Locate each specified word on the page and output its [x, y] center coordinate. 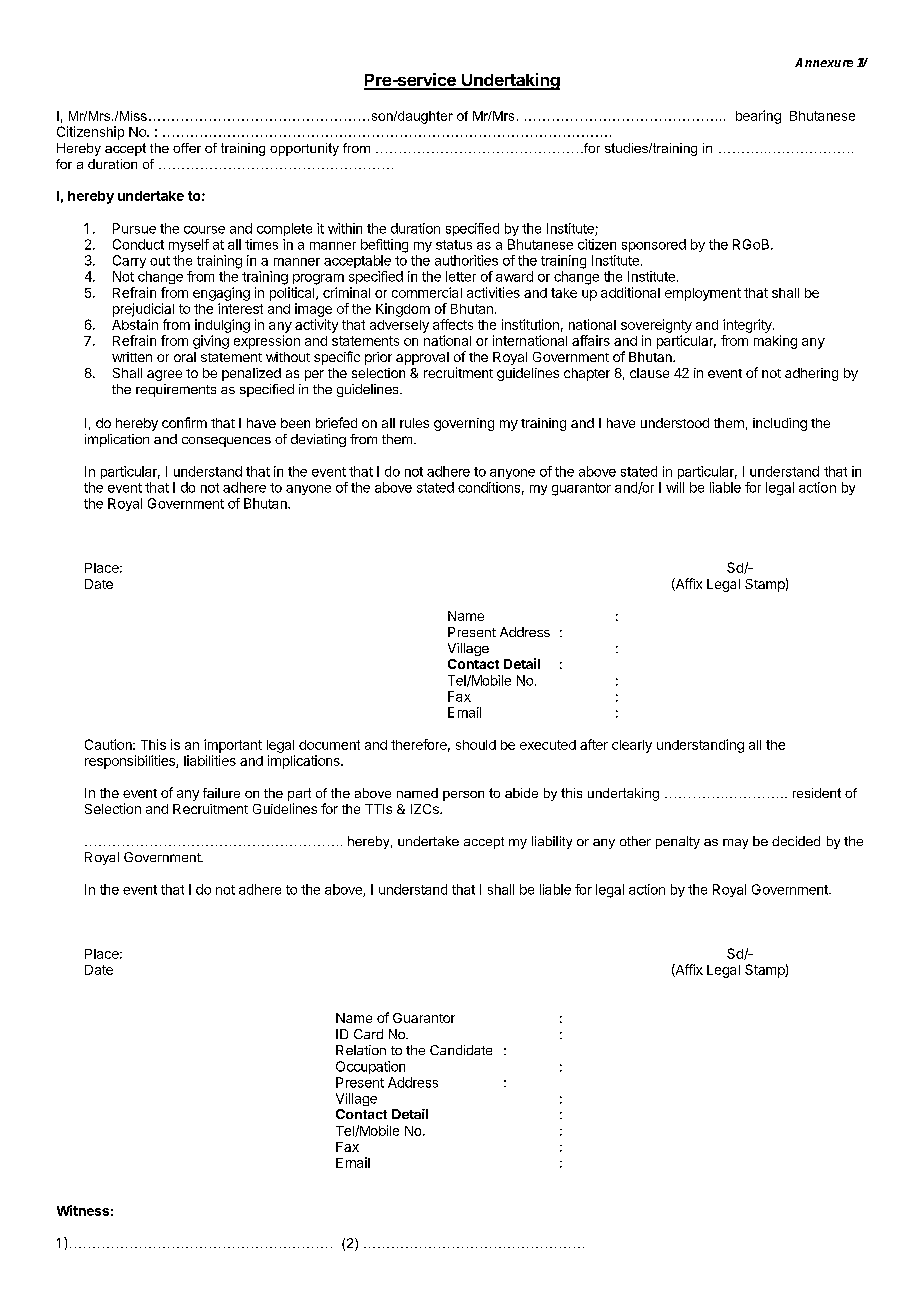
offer [187, 148]
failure [221, 793]
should [476, 745]
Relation [361, 1050]
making [775, 342]
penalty [678, 842]
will [675, 487]
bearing [758, 117]
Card [368, 1034]
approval [422, 358]
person [463, 796]
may [735, 844]
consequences [226, 442]
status [454, 245]
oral [185, 357]
